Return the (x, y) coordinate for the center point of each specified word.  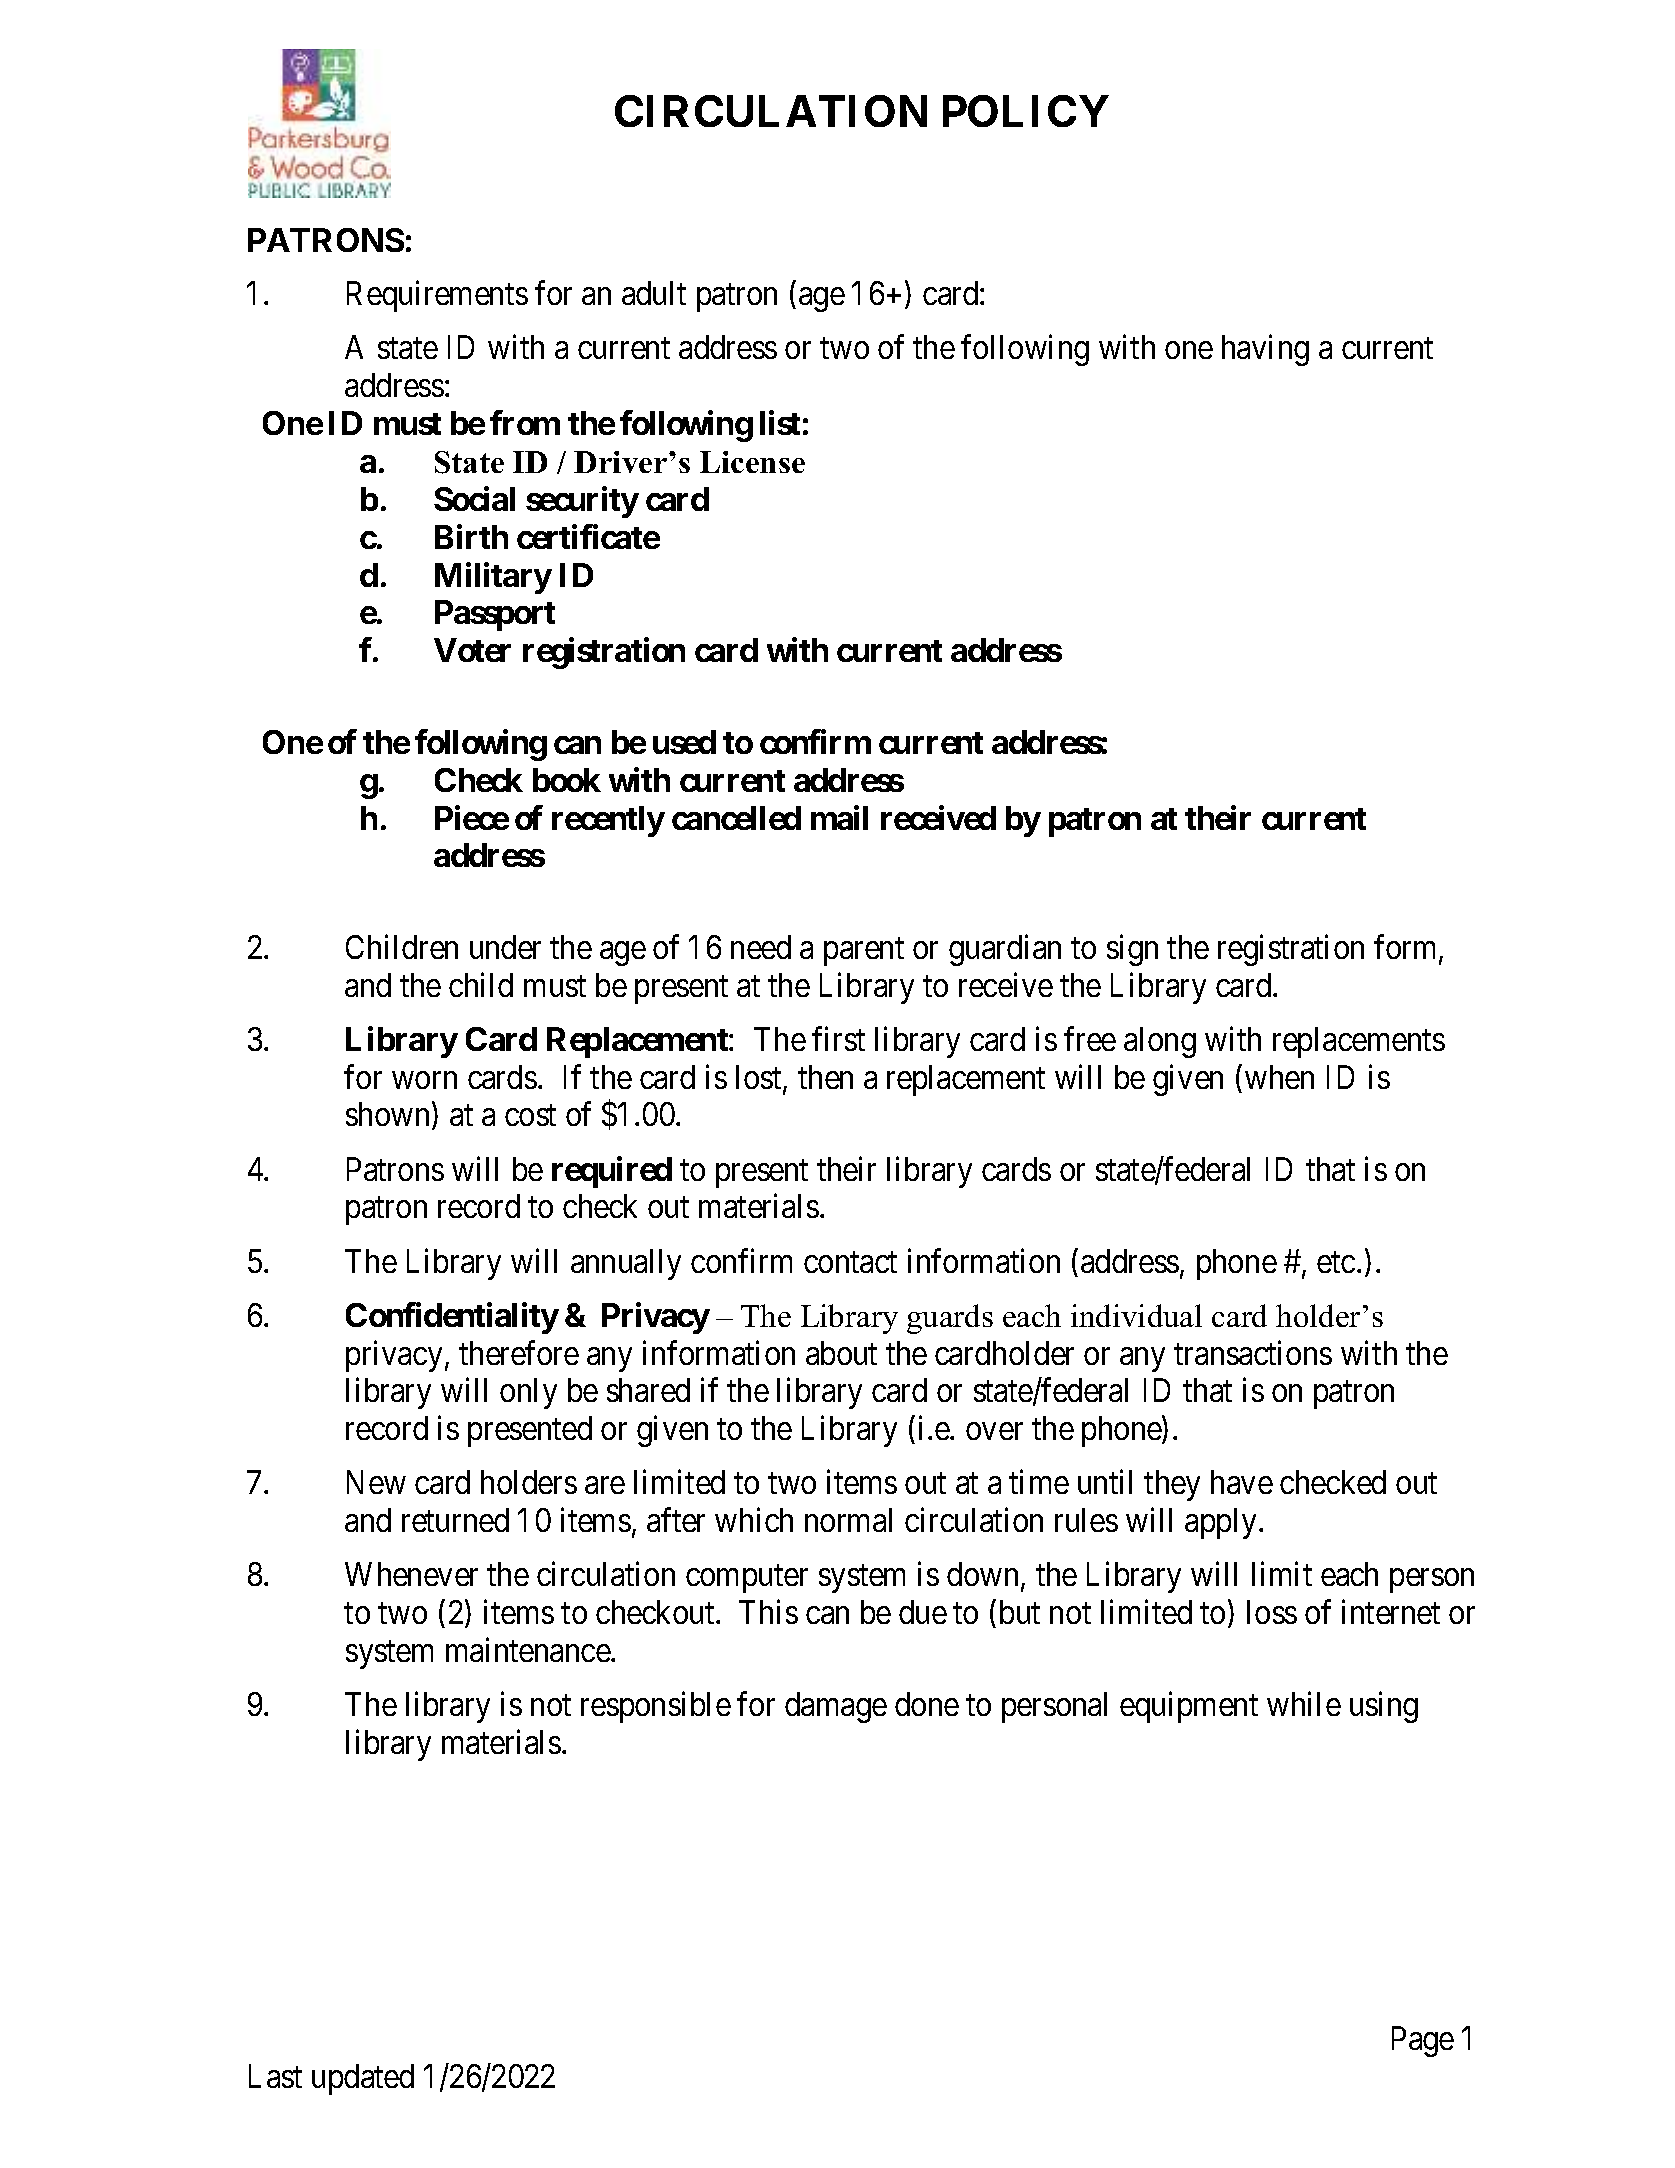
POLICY (1026, 111)
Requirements (437, 296)
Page (1423, 2041)
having (1265, 350)
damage (836, 1707)
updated (363, 2079)
